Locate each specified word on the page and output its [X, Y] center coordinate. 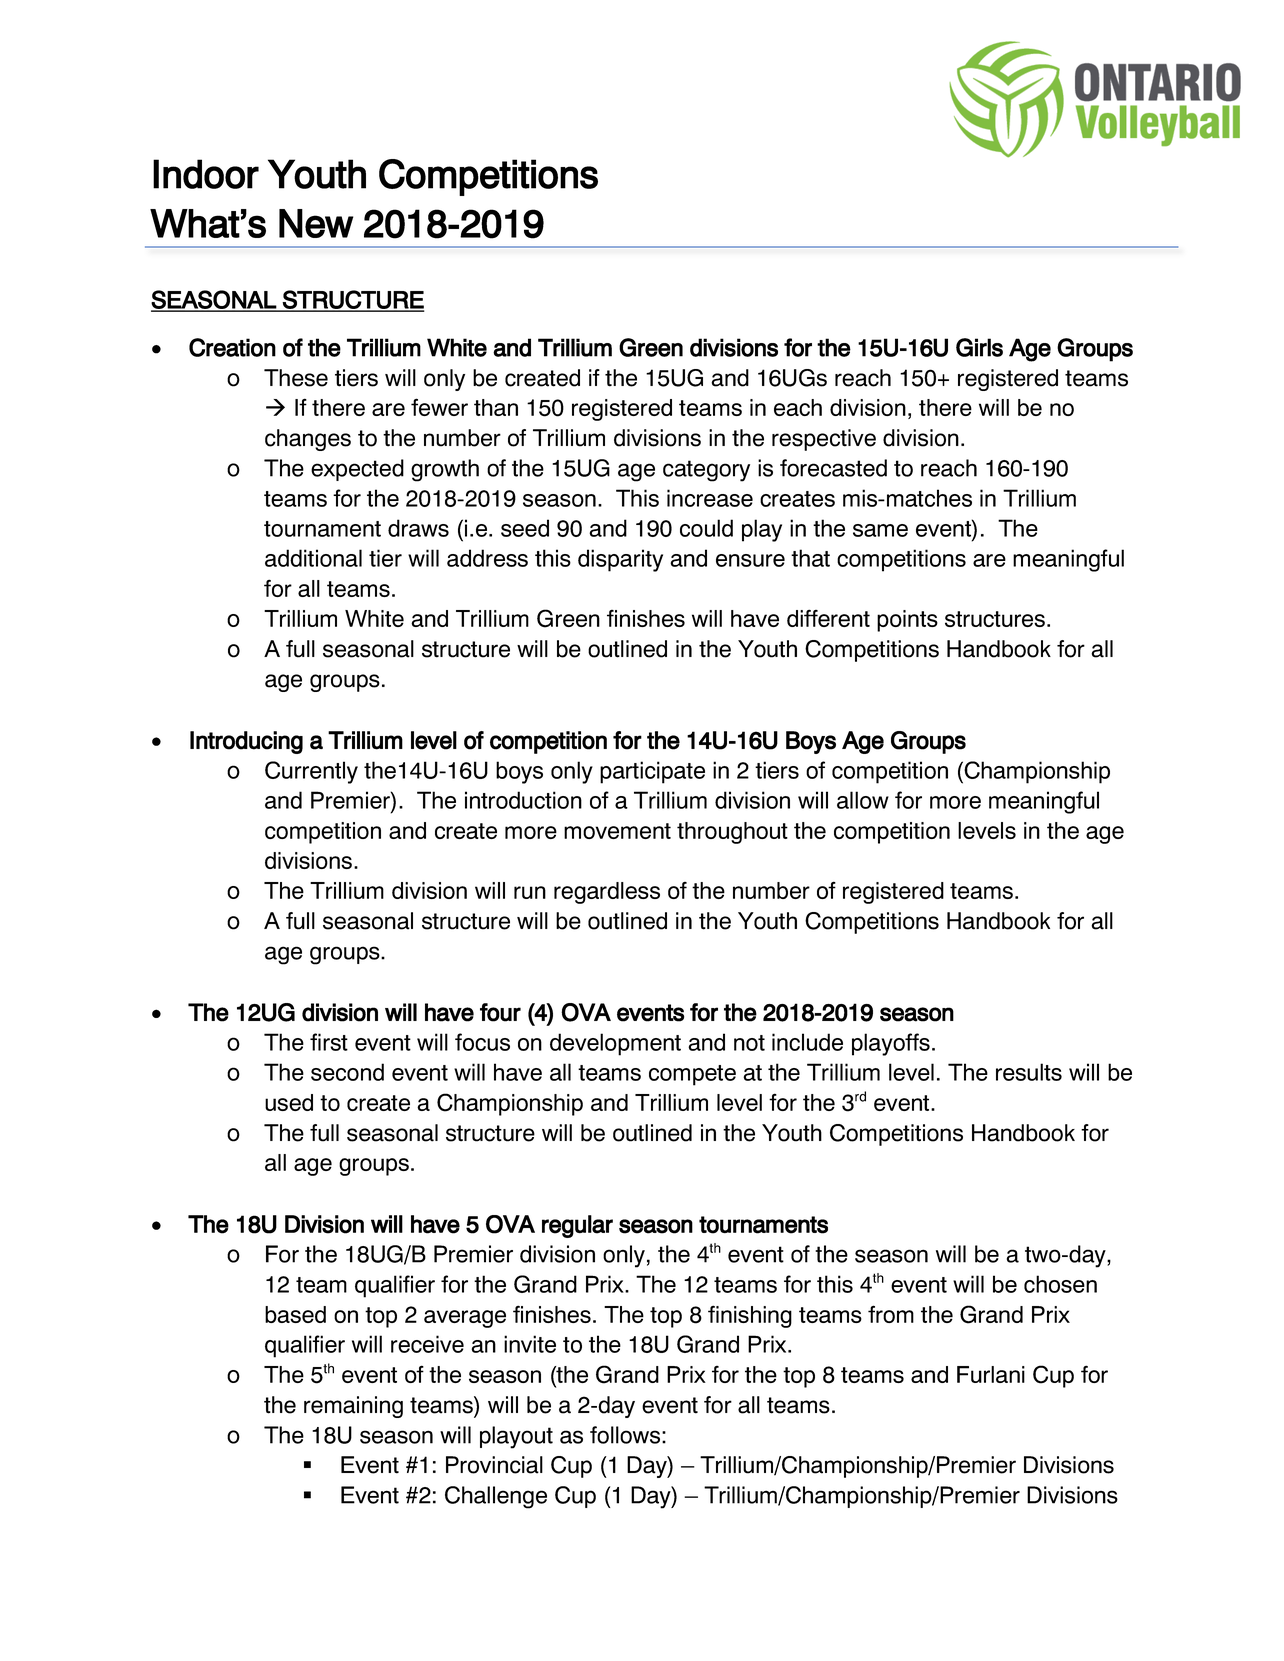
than [496, 407]
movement [617, 831]
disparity [620, 560]
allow [863, 800]
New [316, 223]
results [1029, 1072]
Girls [979, 347]
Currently [311, 772]
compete [692, 1075]
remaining [353, 1407]
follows [626, 1435]
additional [313, 558]
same [880, 530]
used [289, 1102]
